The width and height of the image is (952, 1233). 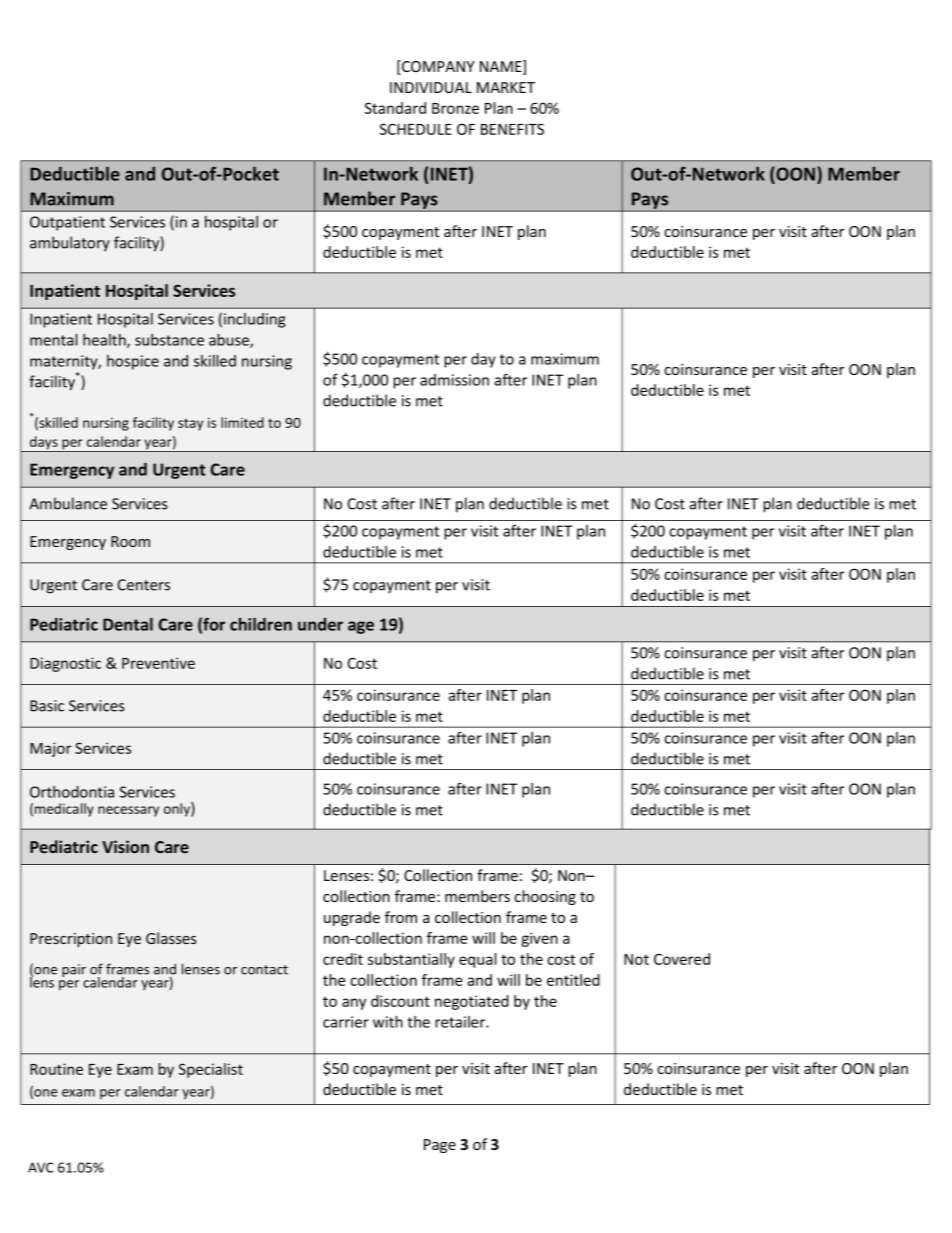 I want to click on upgrade, so click(x=352, y=918).
